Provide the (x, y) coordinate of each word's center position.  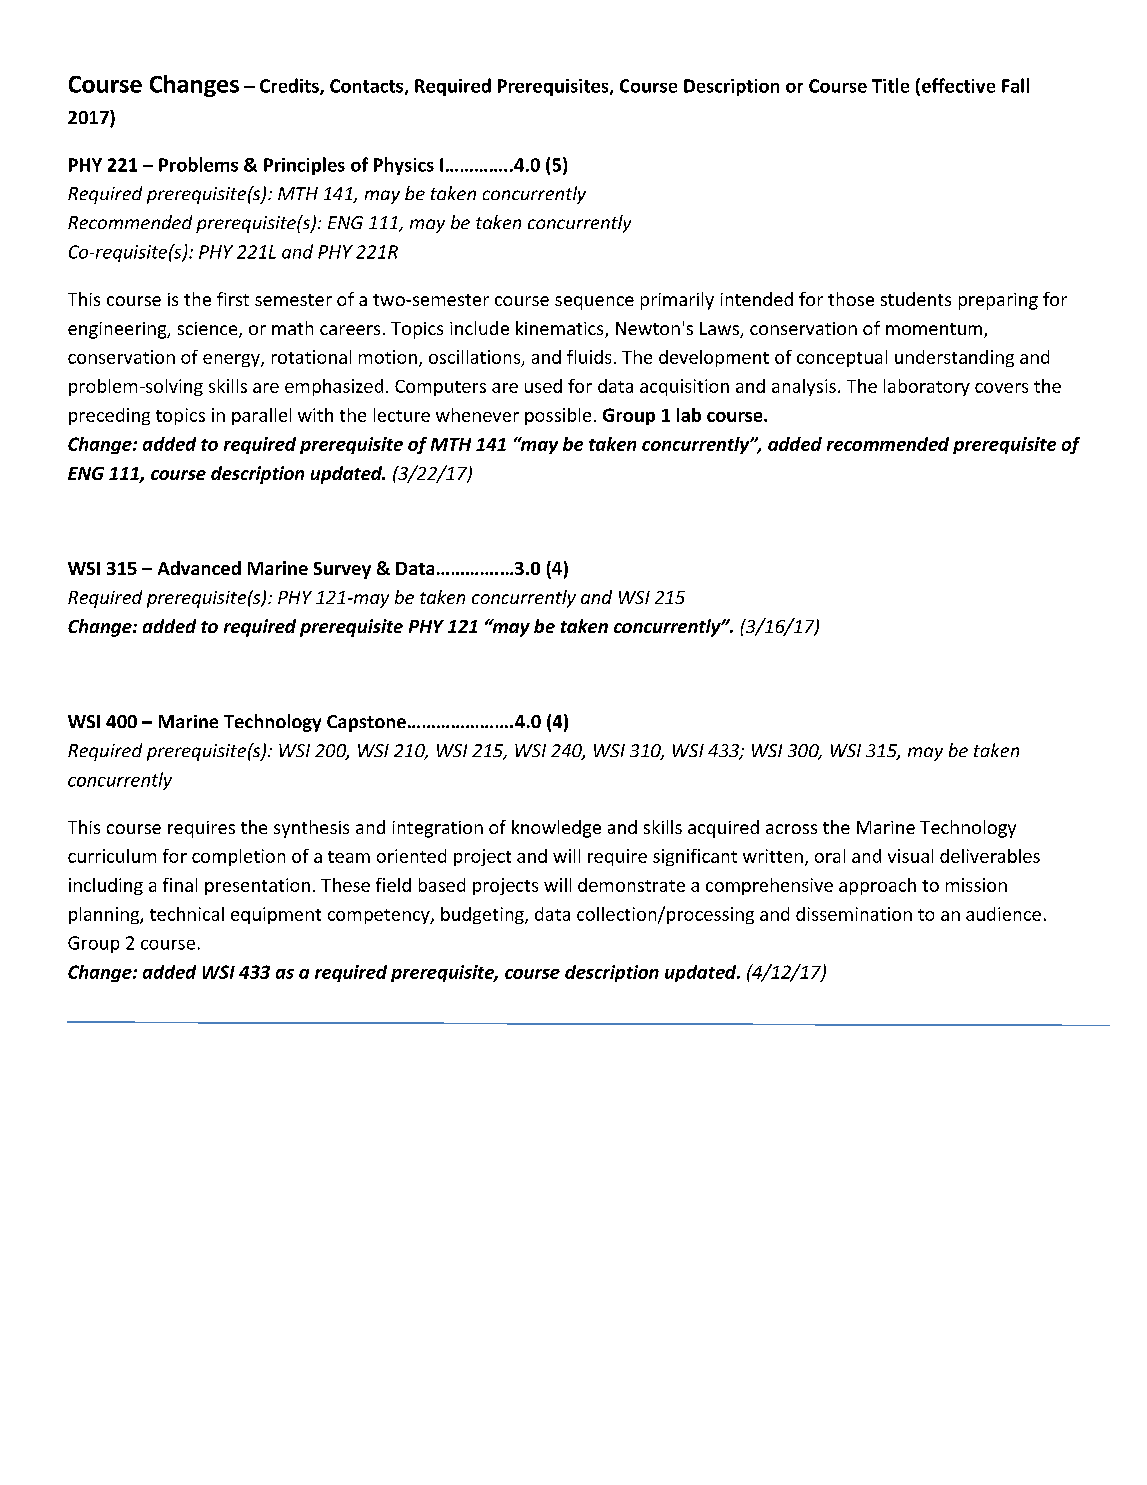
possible (558, 416)
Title (890, 85)
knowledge (556, 829)
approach (877, 886)
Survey (342, 570)
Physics (404, 166)
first (233, 299)
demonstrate (631, 885)
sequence (594, 303)
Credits (290, 86)
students (916, 299)
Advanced (199, 568)
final (180, 885)
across (791, 829)
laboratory (927, 387)
